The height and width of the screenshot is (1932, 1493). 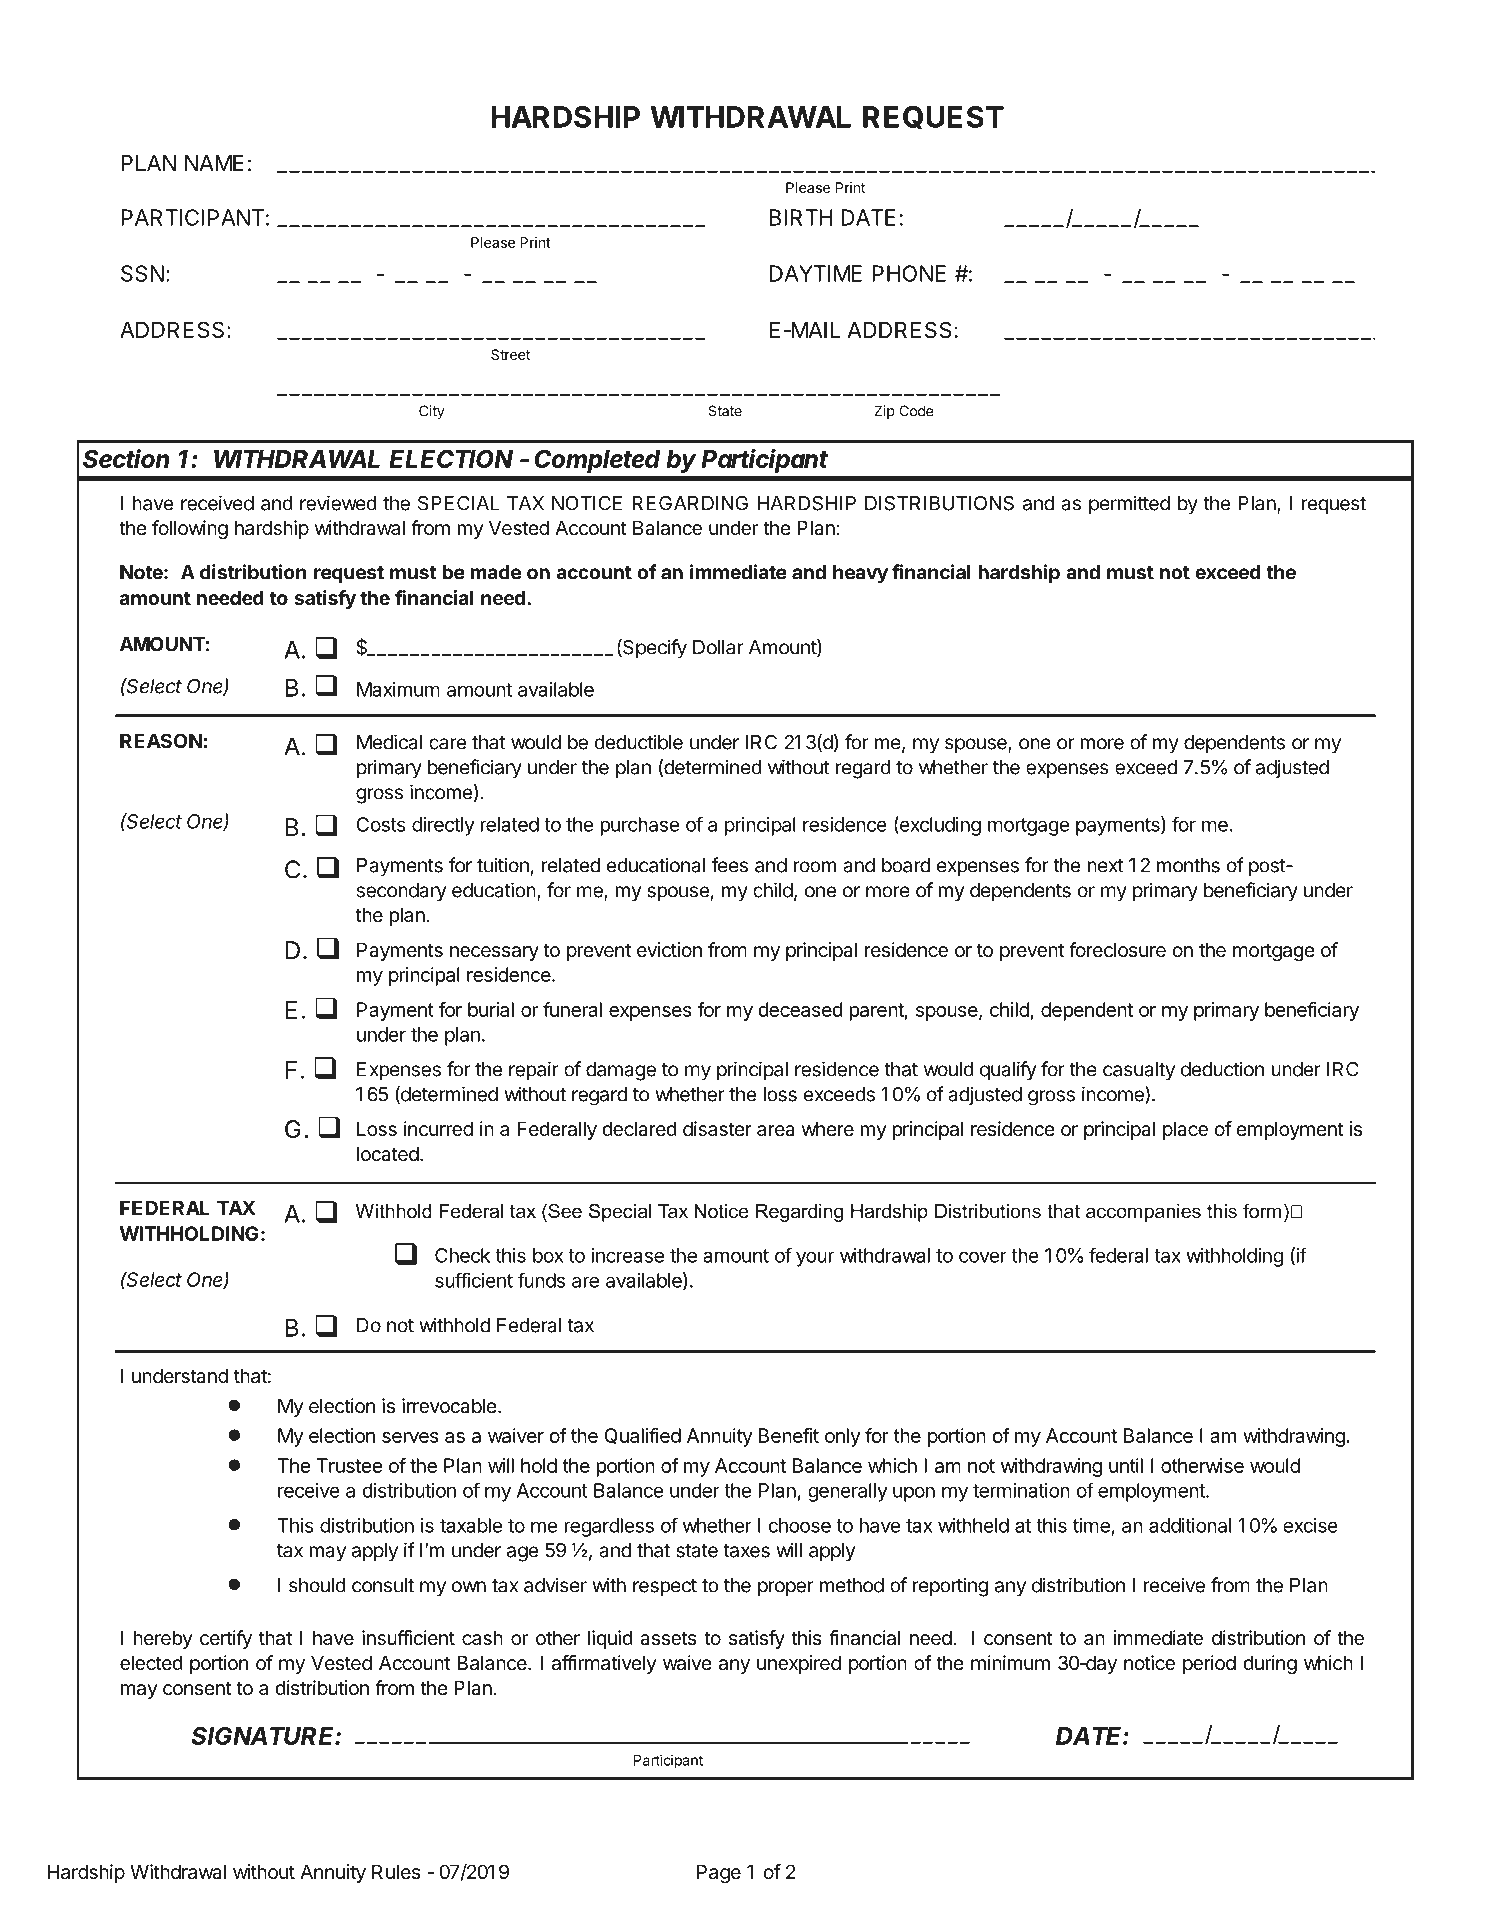 I want to click on increase, so click(x=628, y=1255).
